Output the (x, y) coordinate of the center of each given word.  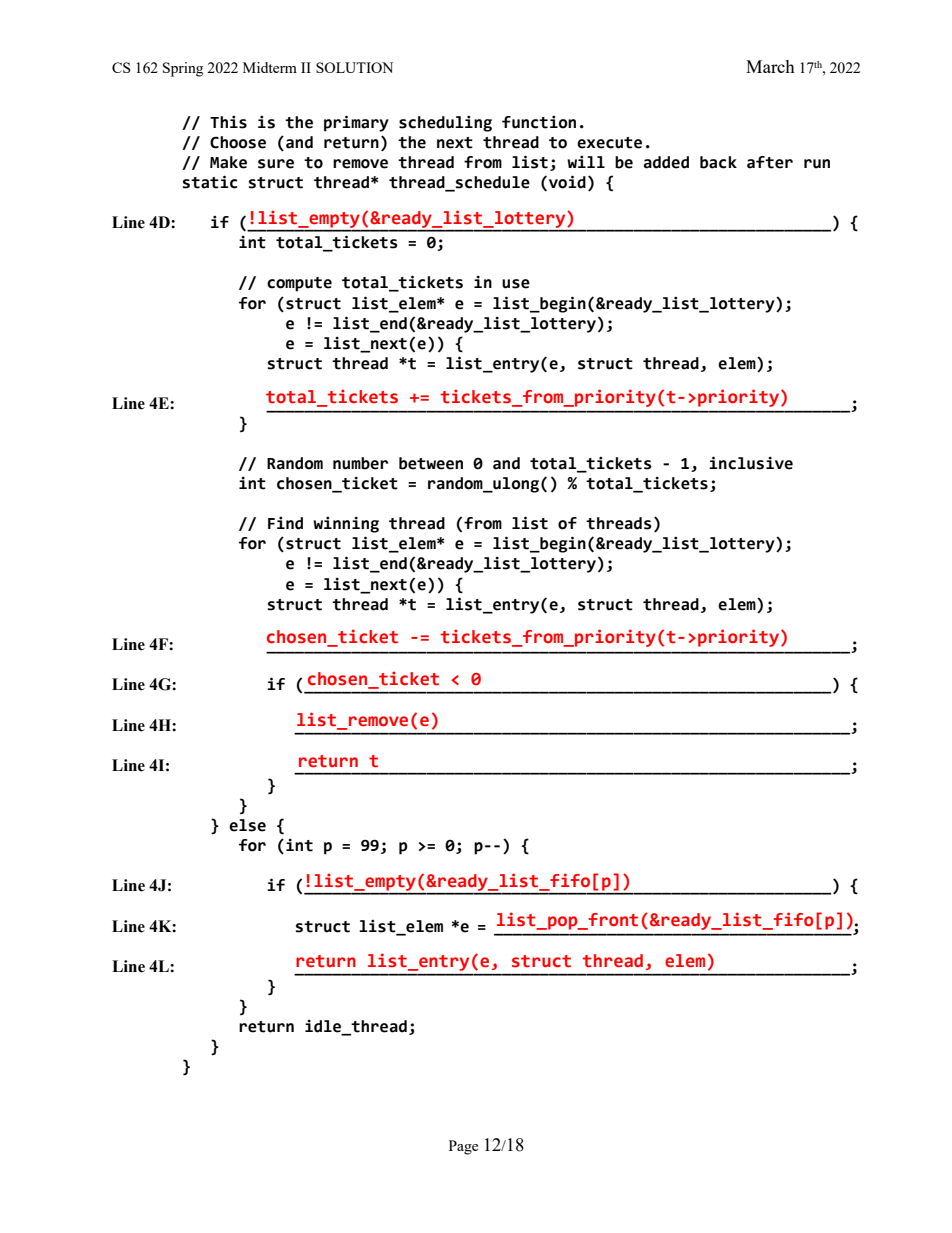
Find (285, 523)
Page (463, 1147)
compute (299, 284)
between (431, 463)
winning (346, 524)
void (567, 182)
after (770, 162)
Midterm (270, 67)
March (770, 66)
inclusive (751, 463)
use (516, 284)
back (718, 162)
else (247, 825)
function (539, 122)
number (360, 463)
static (210, 182)
